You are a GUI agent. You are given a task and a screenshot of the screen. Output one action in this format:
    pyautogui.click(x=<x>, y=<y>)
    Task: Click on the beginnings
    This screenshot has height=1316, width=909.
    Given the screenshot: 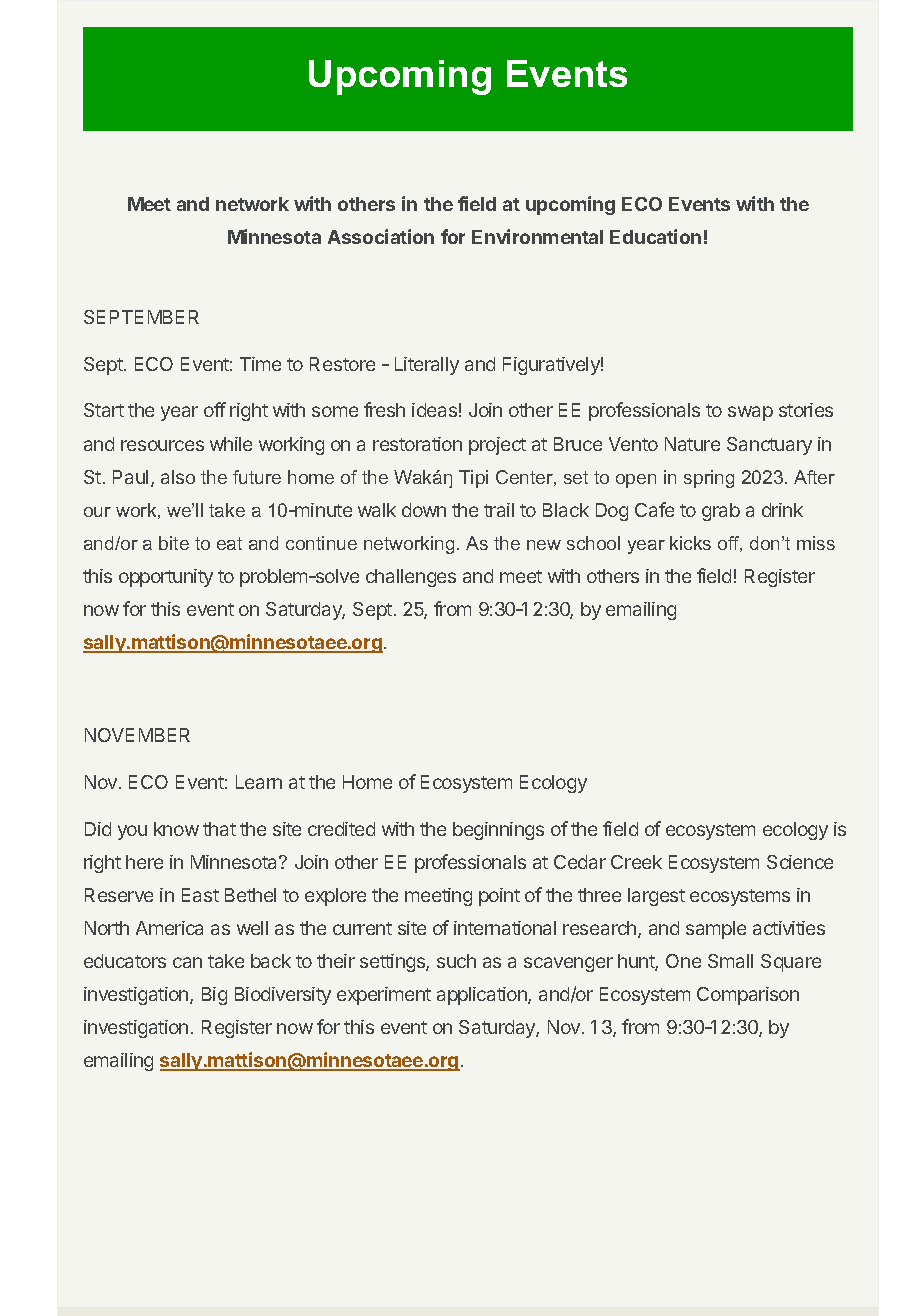 What is the action you would take?
    pyautogui.click(x=498, y=831)
